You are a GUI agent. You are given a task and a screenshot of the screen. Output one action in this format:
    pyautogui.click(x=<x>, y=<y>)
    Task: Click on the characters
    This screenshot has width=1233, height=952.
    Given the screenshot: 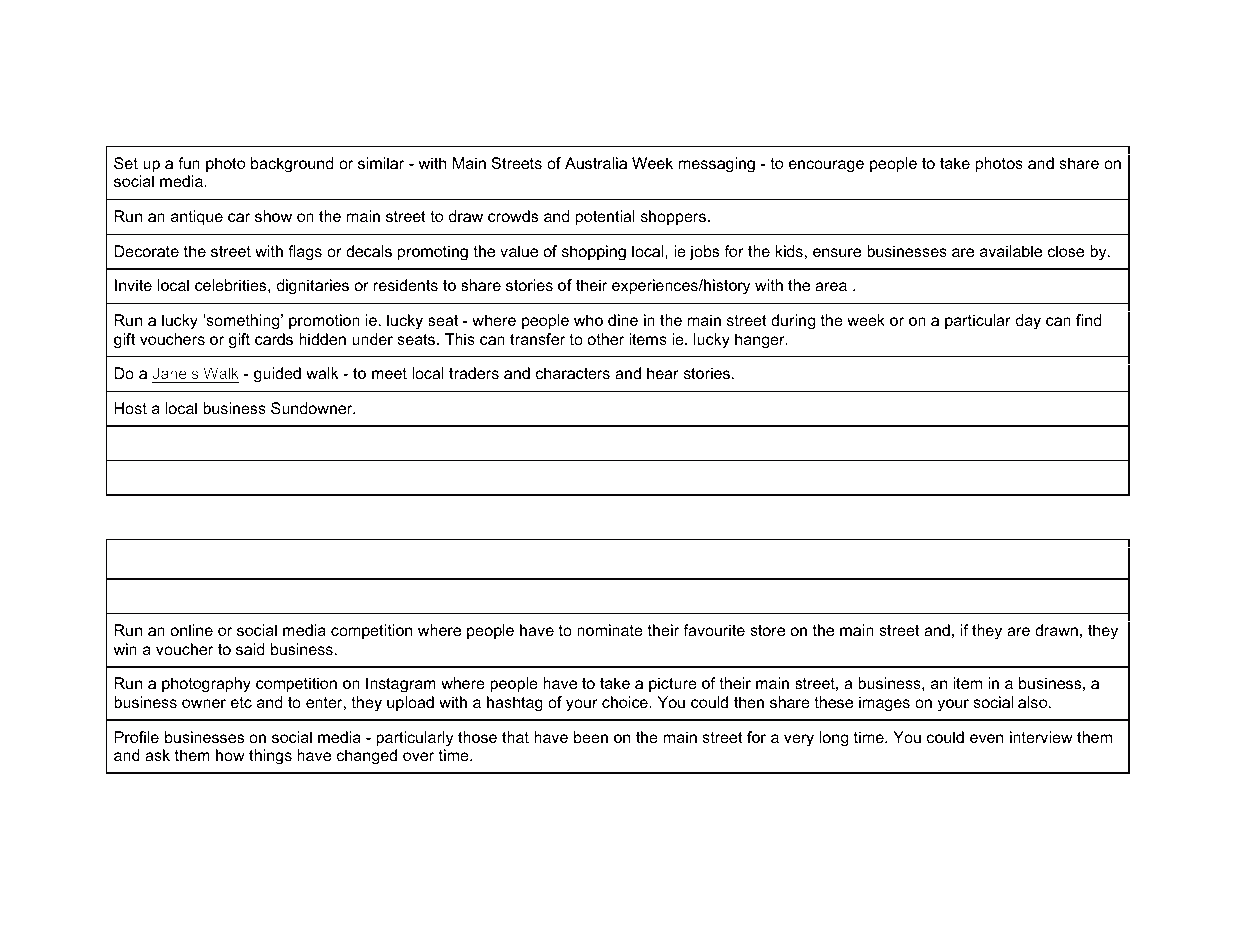 What is the action you would take?
    pyautogui.click(x=573, y=373)
